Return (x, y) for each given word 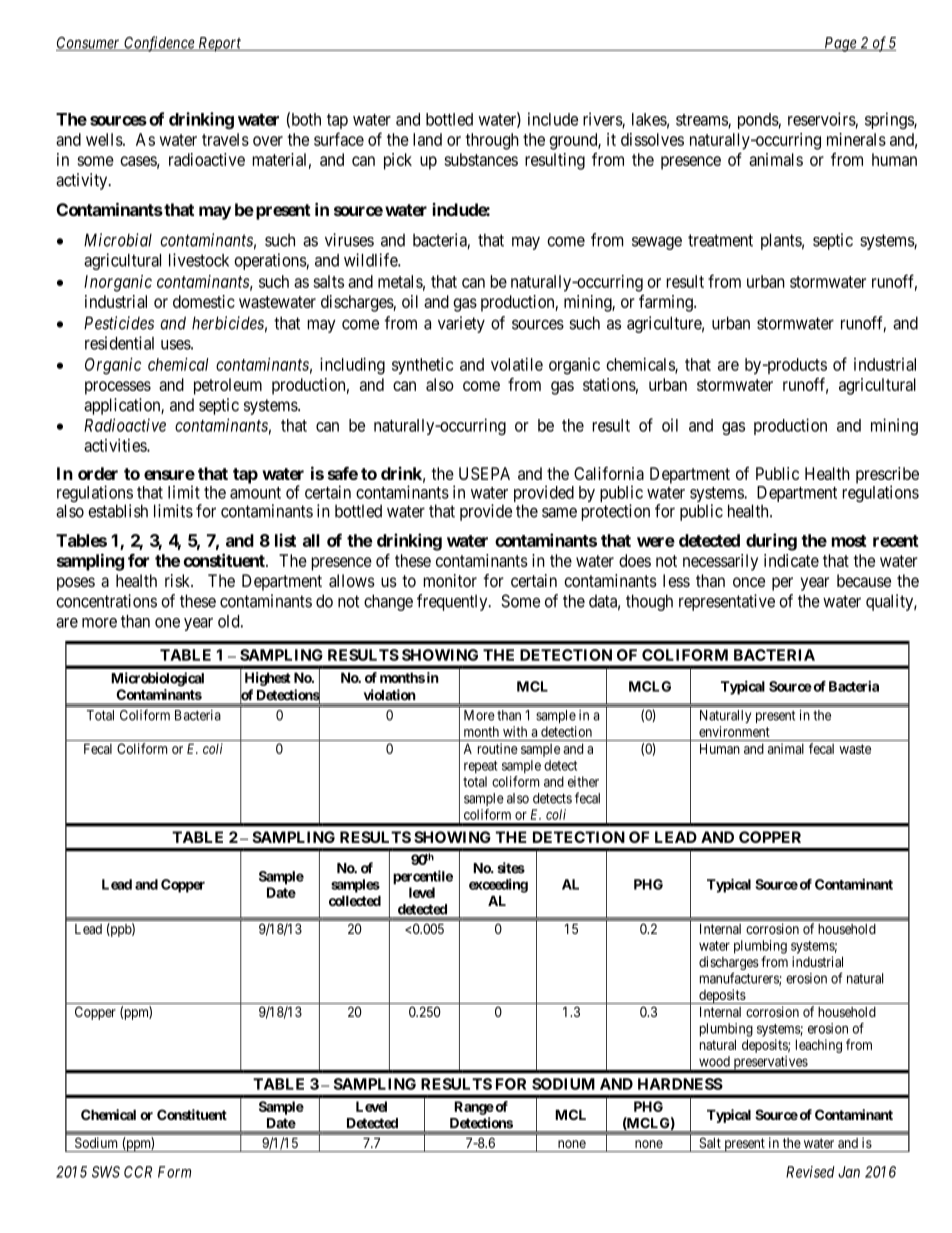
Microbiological (157, 679)
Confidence (159, 44)
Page (840, 44)
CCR (138, 1172)
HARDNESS (680, 1084)
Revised (810, 1172)
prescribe (887, 476)
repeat (481, 767)
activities (116, 445)
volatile (517, 364)
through (492, 141)
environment (734, 731)
